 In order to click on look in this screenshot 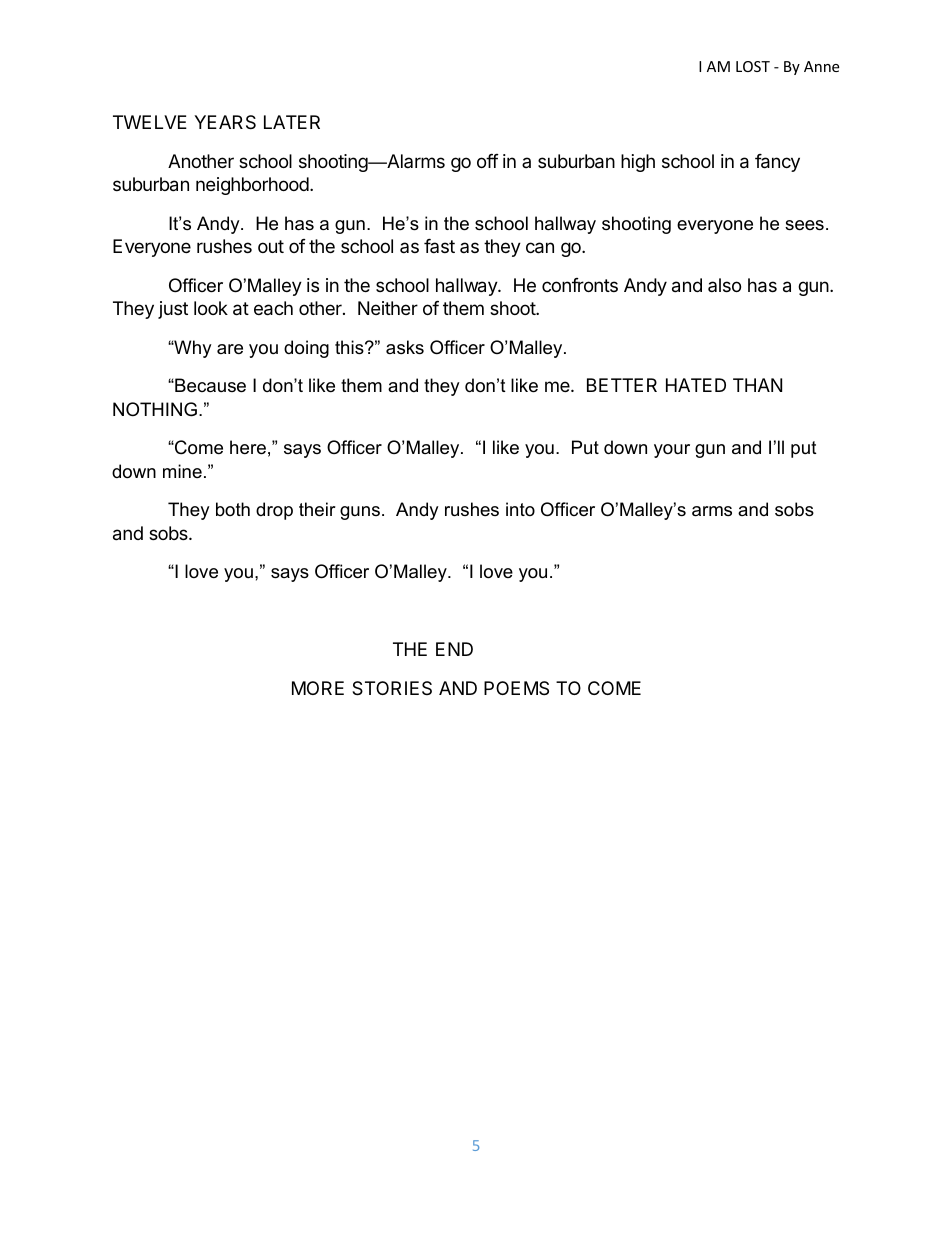, I will do `click(211, 308)`.
